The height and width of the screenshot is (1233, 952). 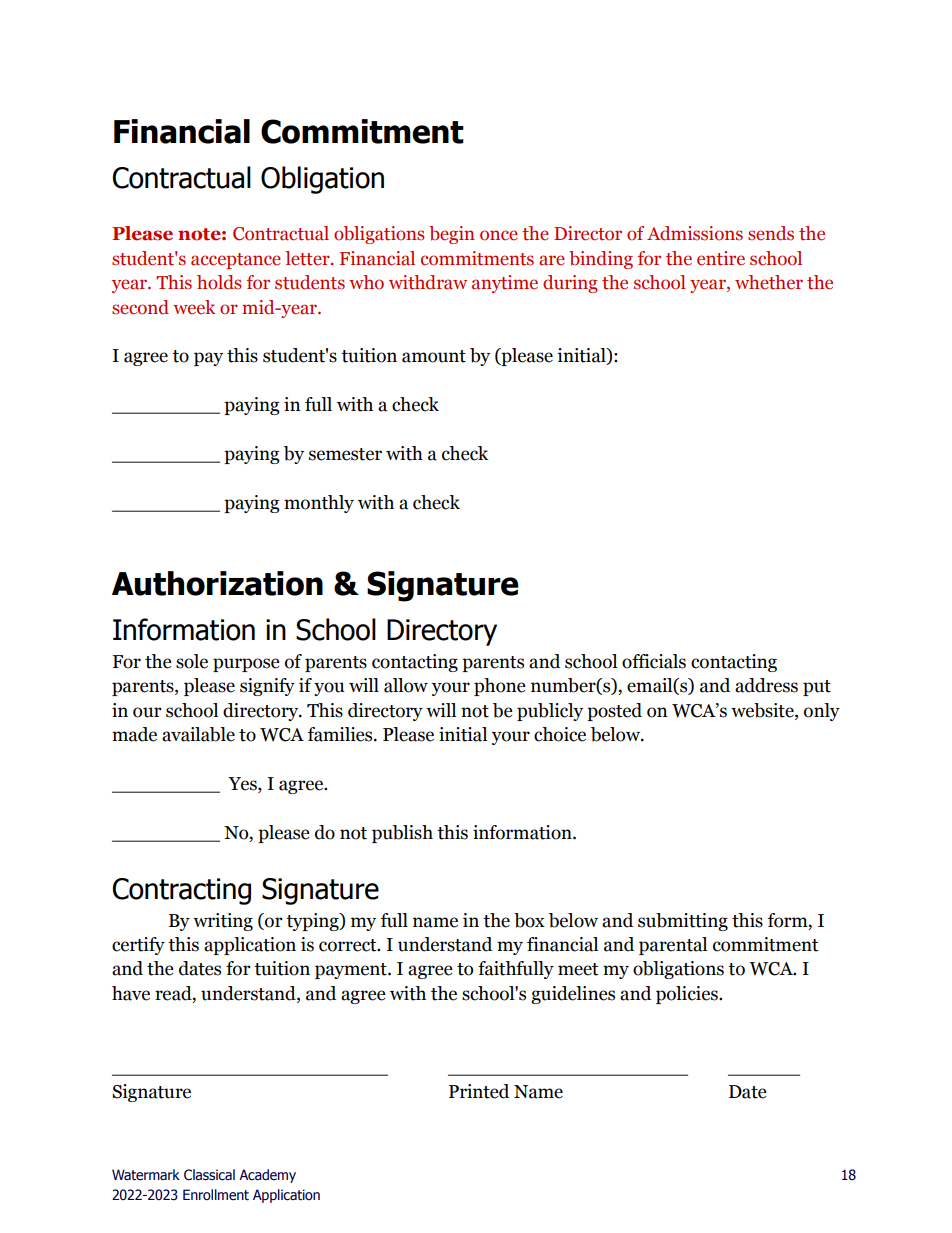 I want to click on box, so click(x=529, y=920).
